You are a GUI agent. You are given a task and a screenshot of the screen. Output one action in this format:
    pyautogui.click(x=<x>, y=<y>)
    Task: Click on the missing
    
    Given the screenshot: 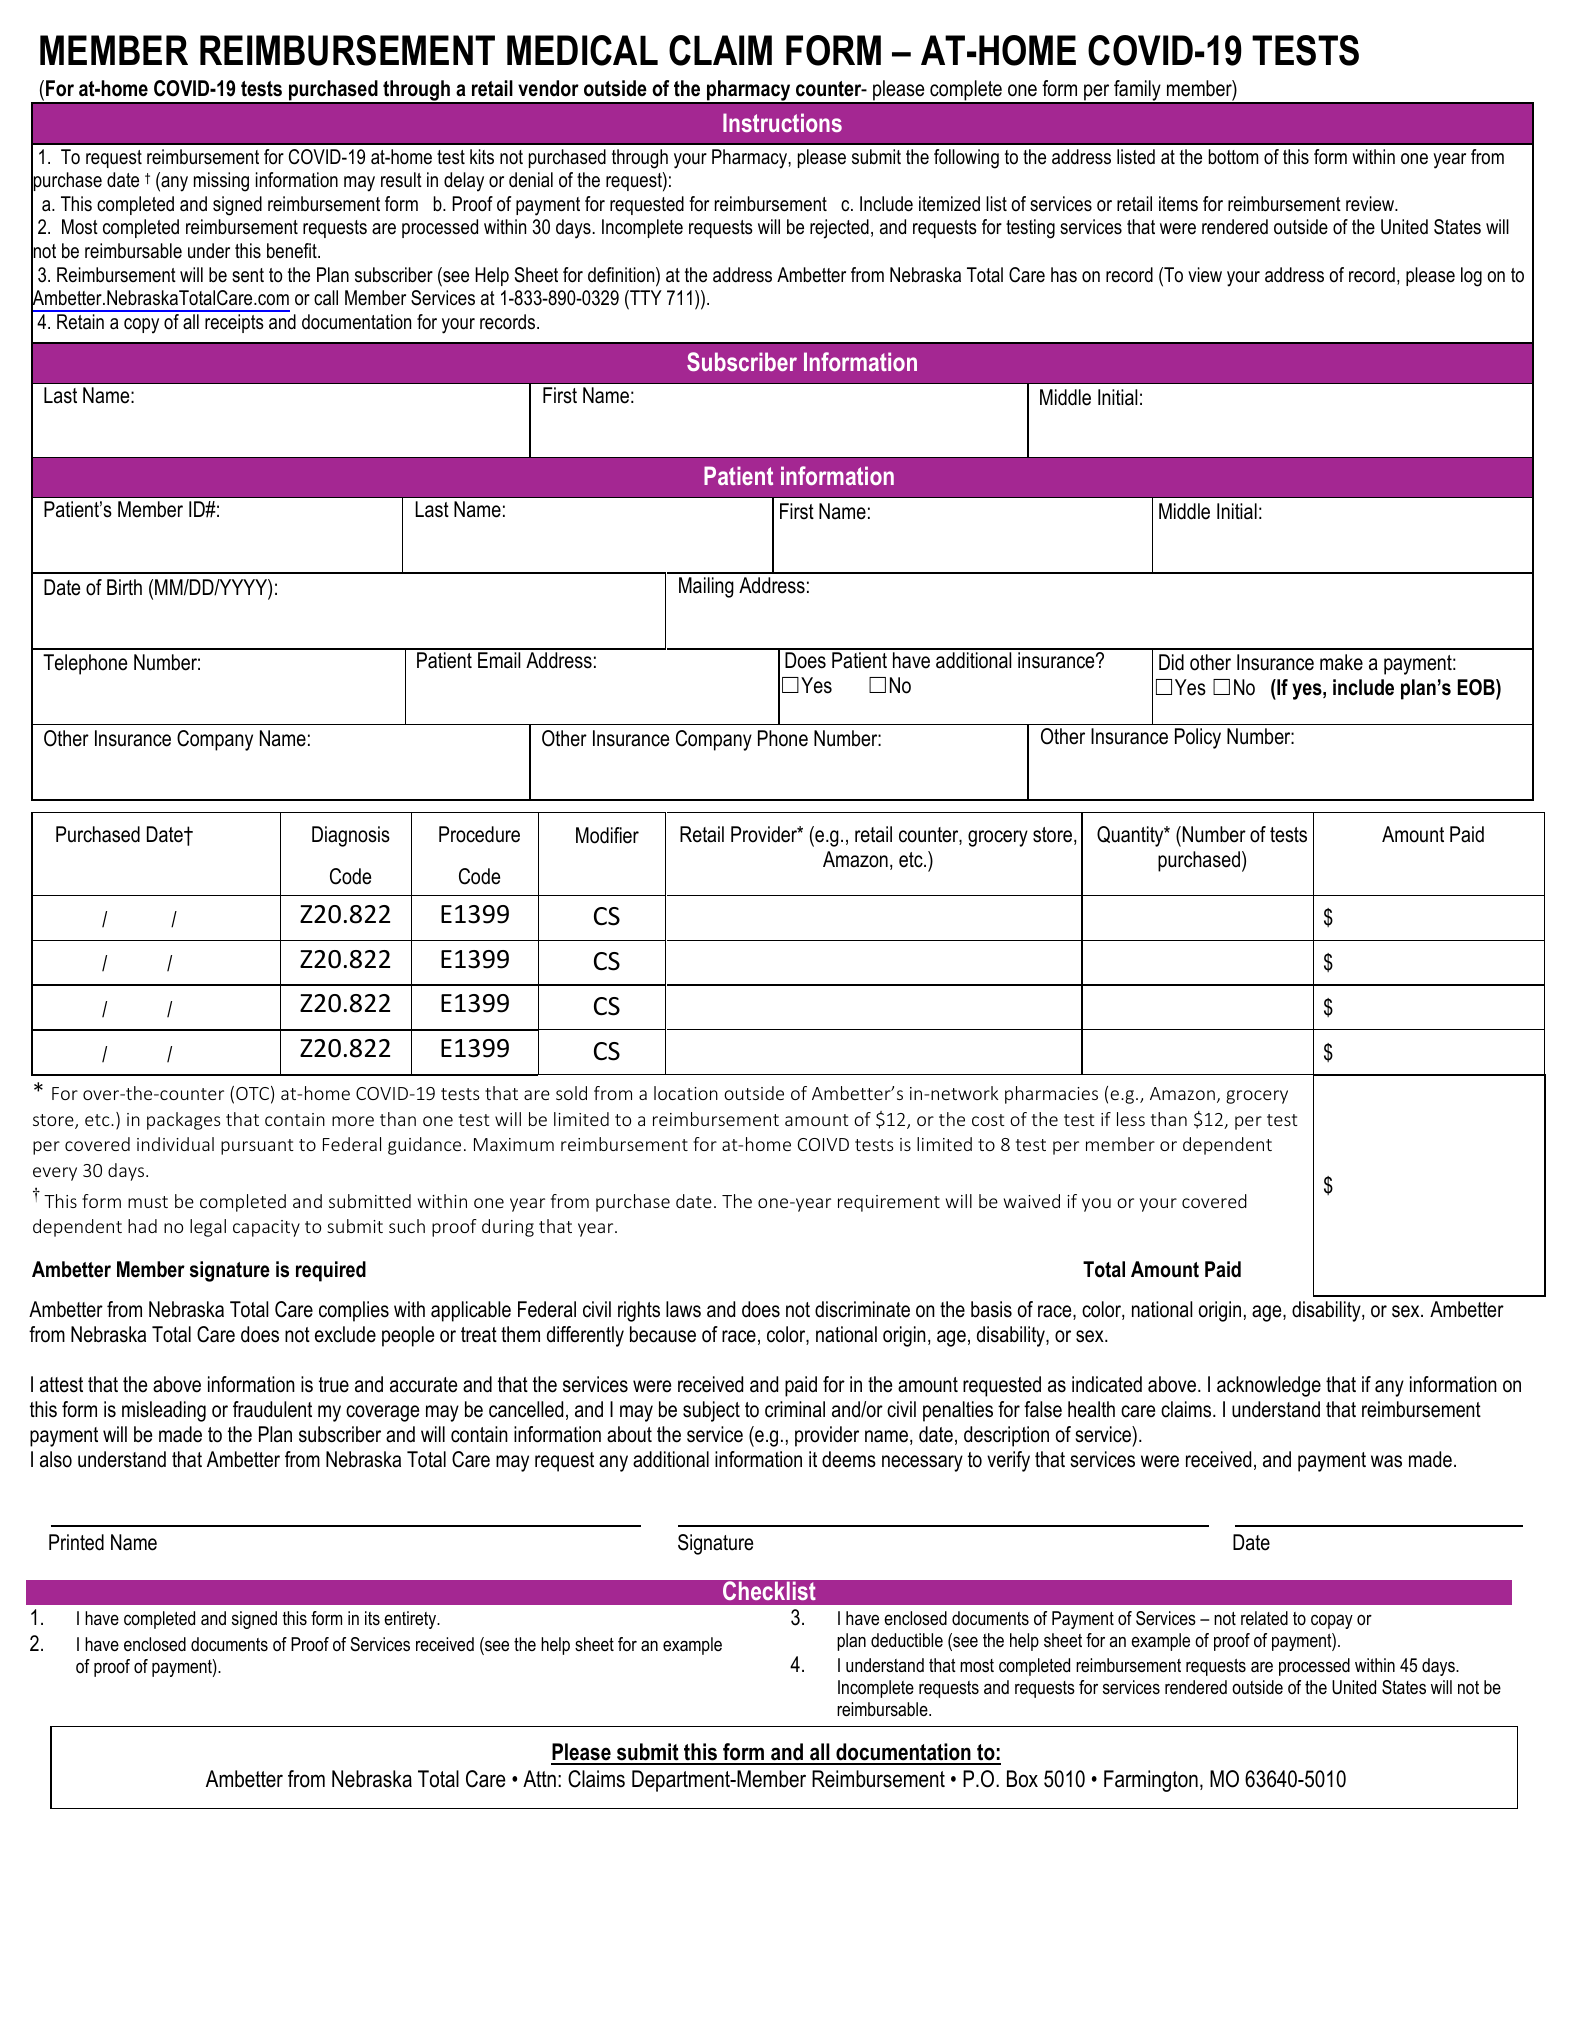 What is the action you would take?
    pyautogui.click(x=221, y=182)
